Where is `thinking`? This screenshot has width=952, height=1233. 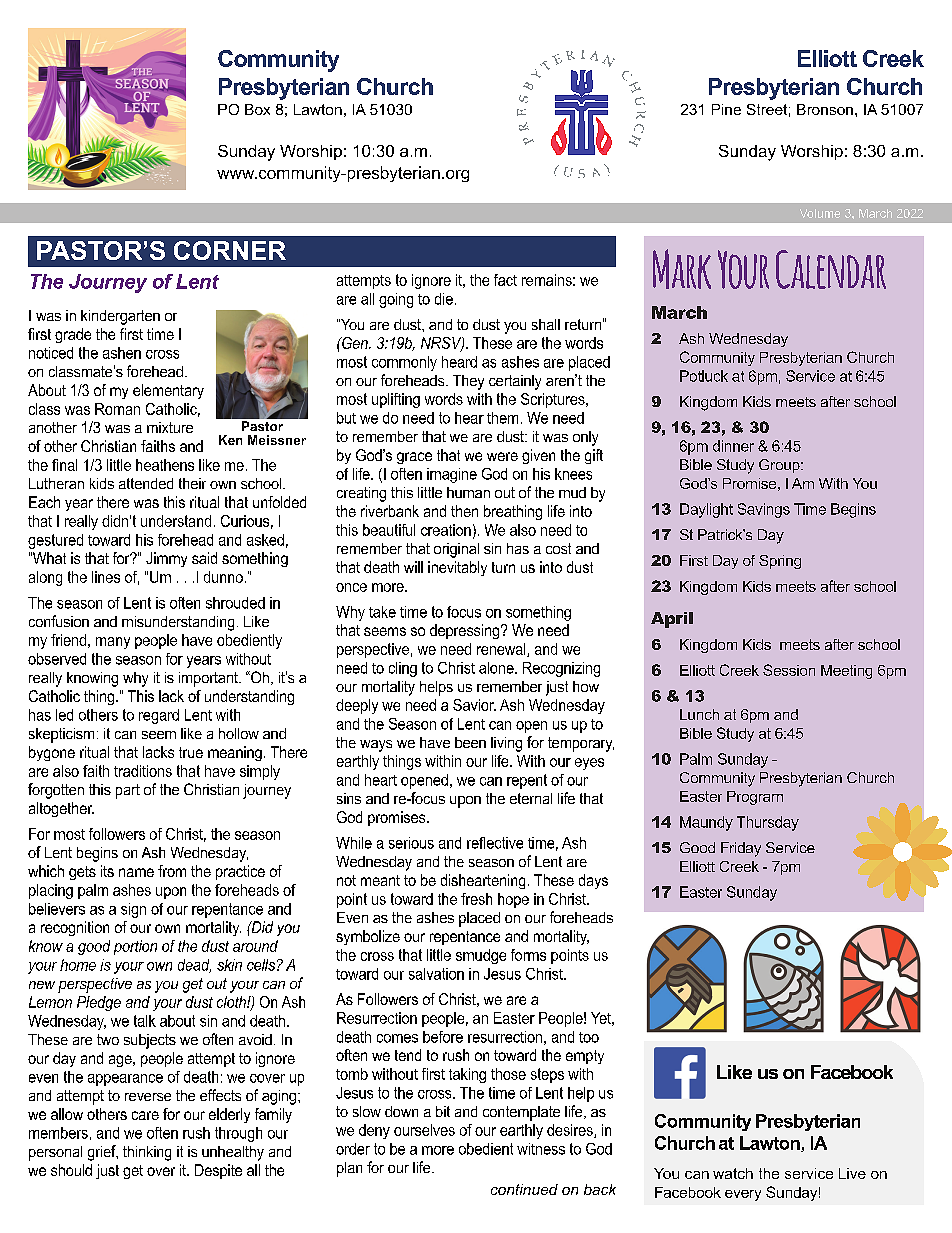
thinking is located at coordinates (147, 1153).
